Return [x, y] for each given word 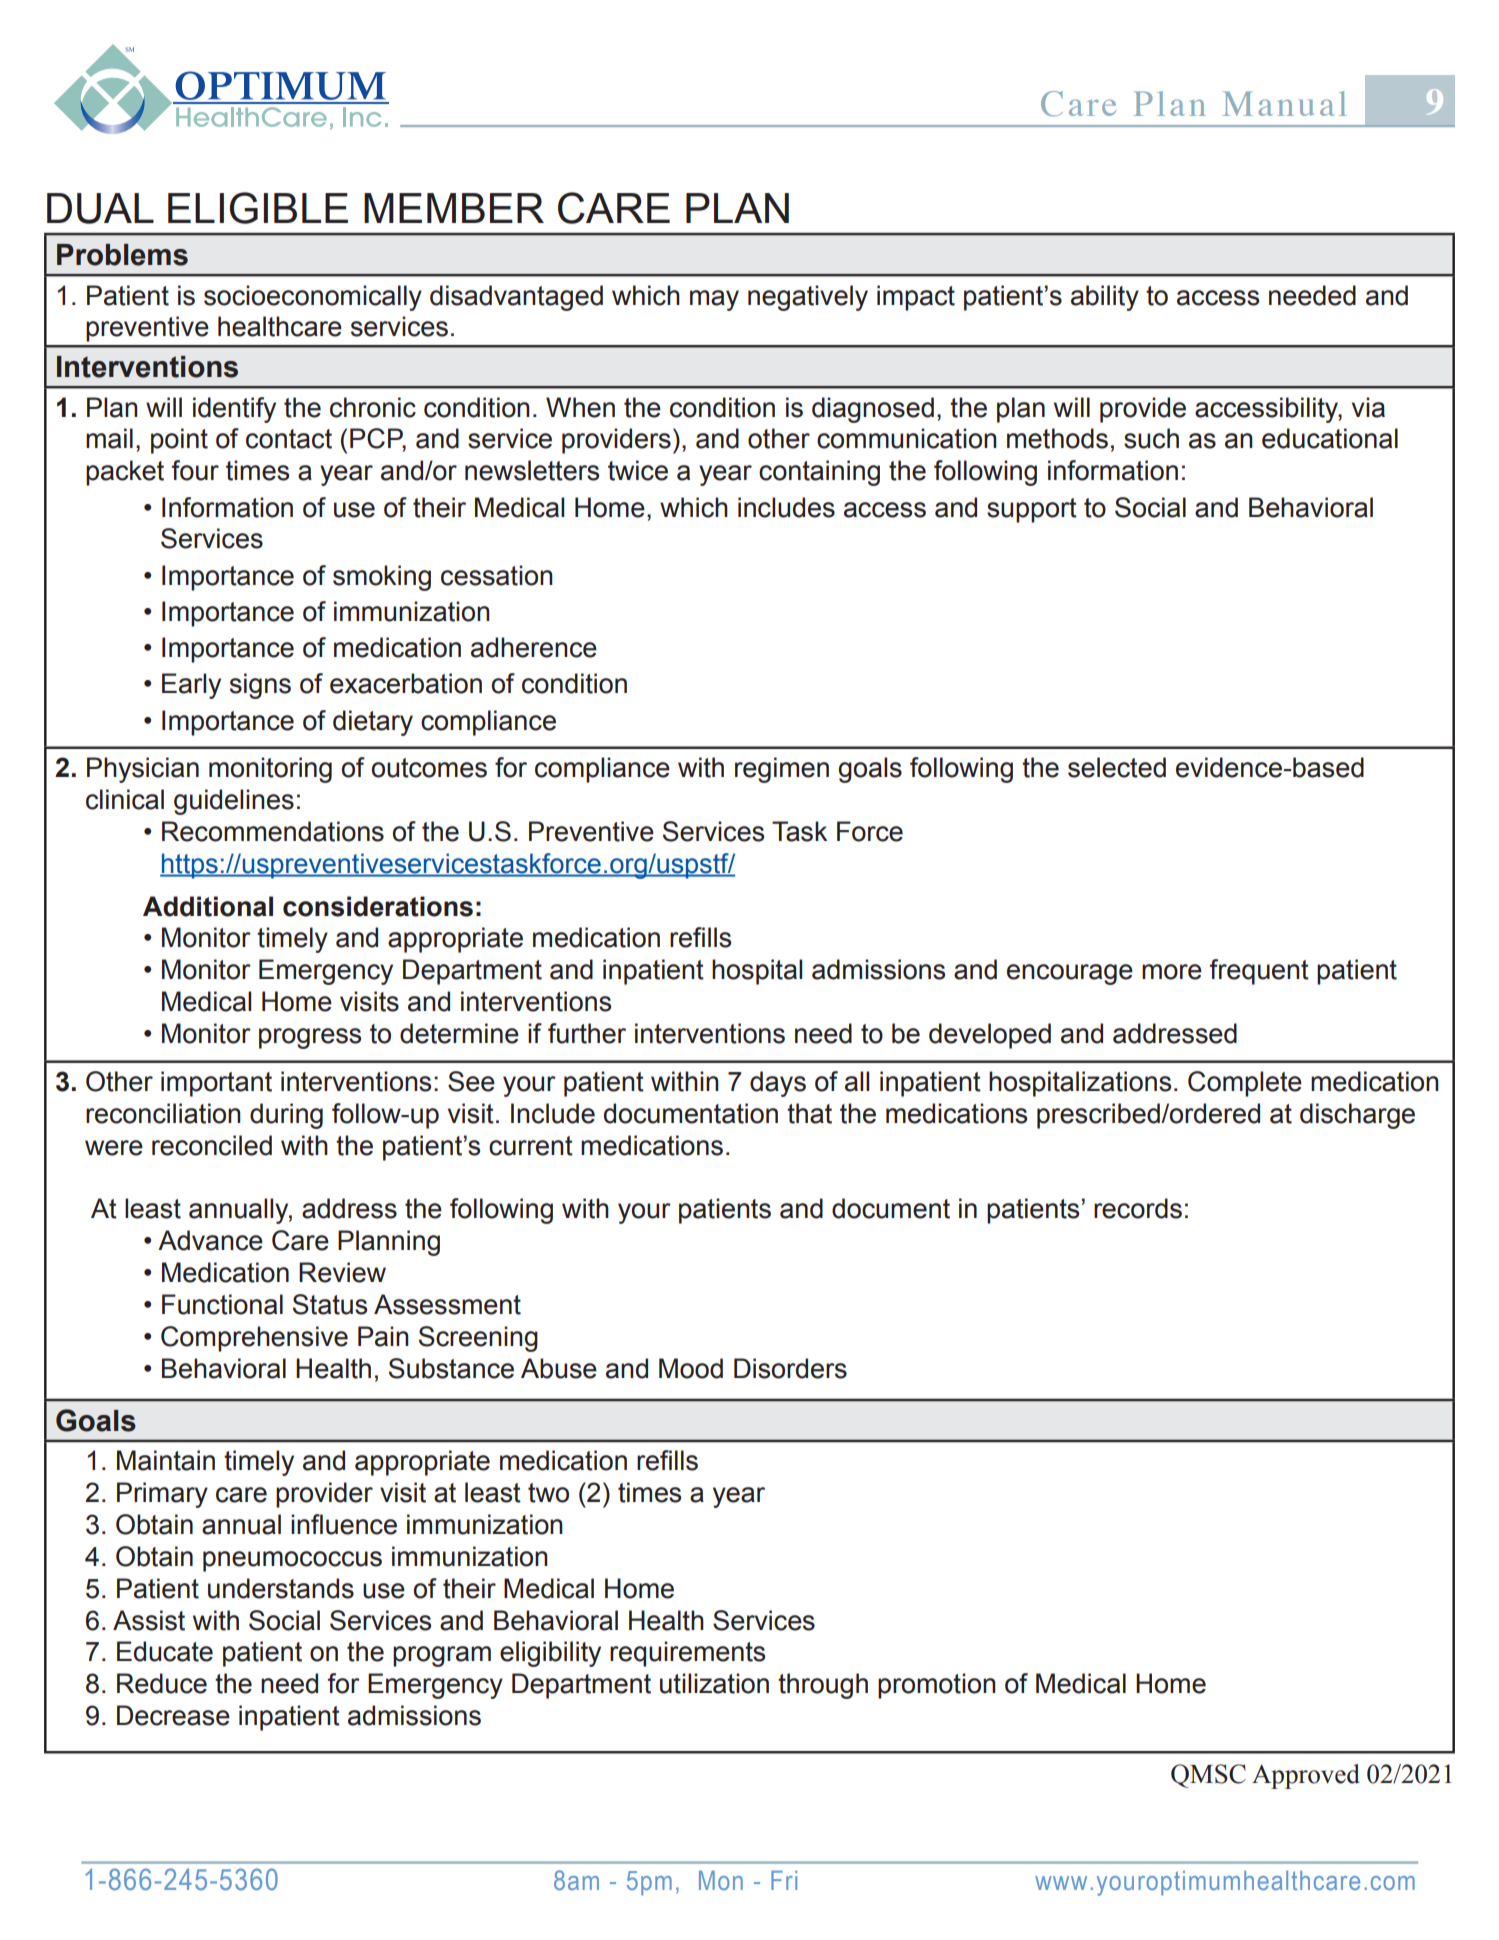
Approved [1306, 1776]
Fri [784, 1880]
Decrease [173, 1715]
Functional [222, 1304]
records [1138, 1208]
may [714, 300]
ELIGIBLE [258, 208]
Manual [1285, 103]
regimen [782, 770]
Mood [691, 1368]
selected [1117, 767]
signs [260, 686]
